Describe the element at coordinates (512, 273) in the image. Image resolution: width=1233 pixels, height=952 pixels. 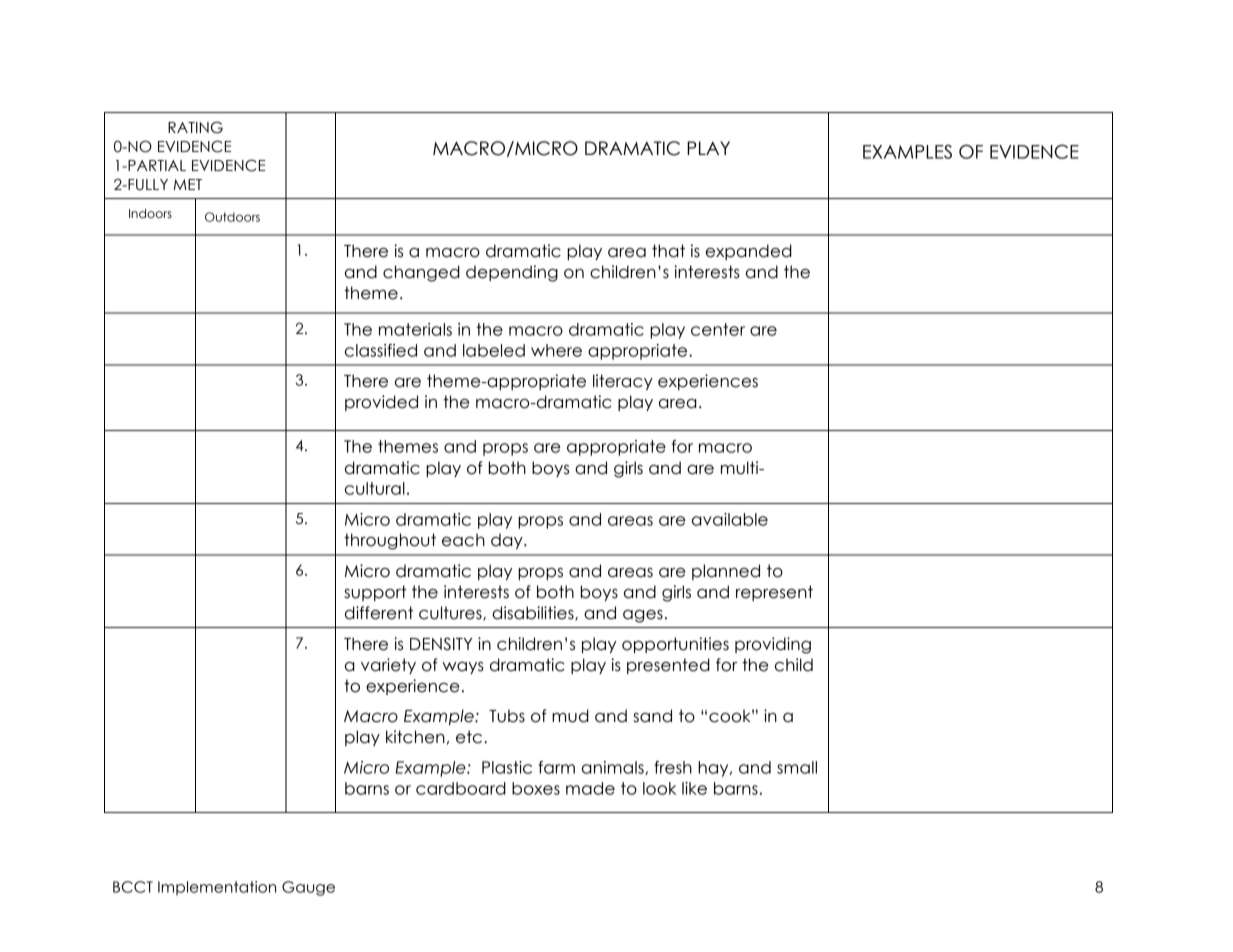
I see `depending` at that location.
